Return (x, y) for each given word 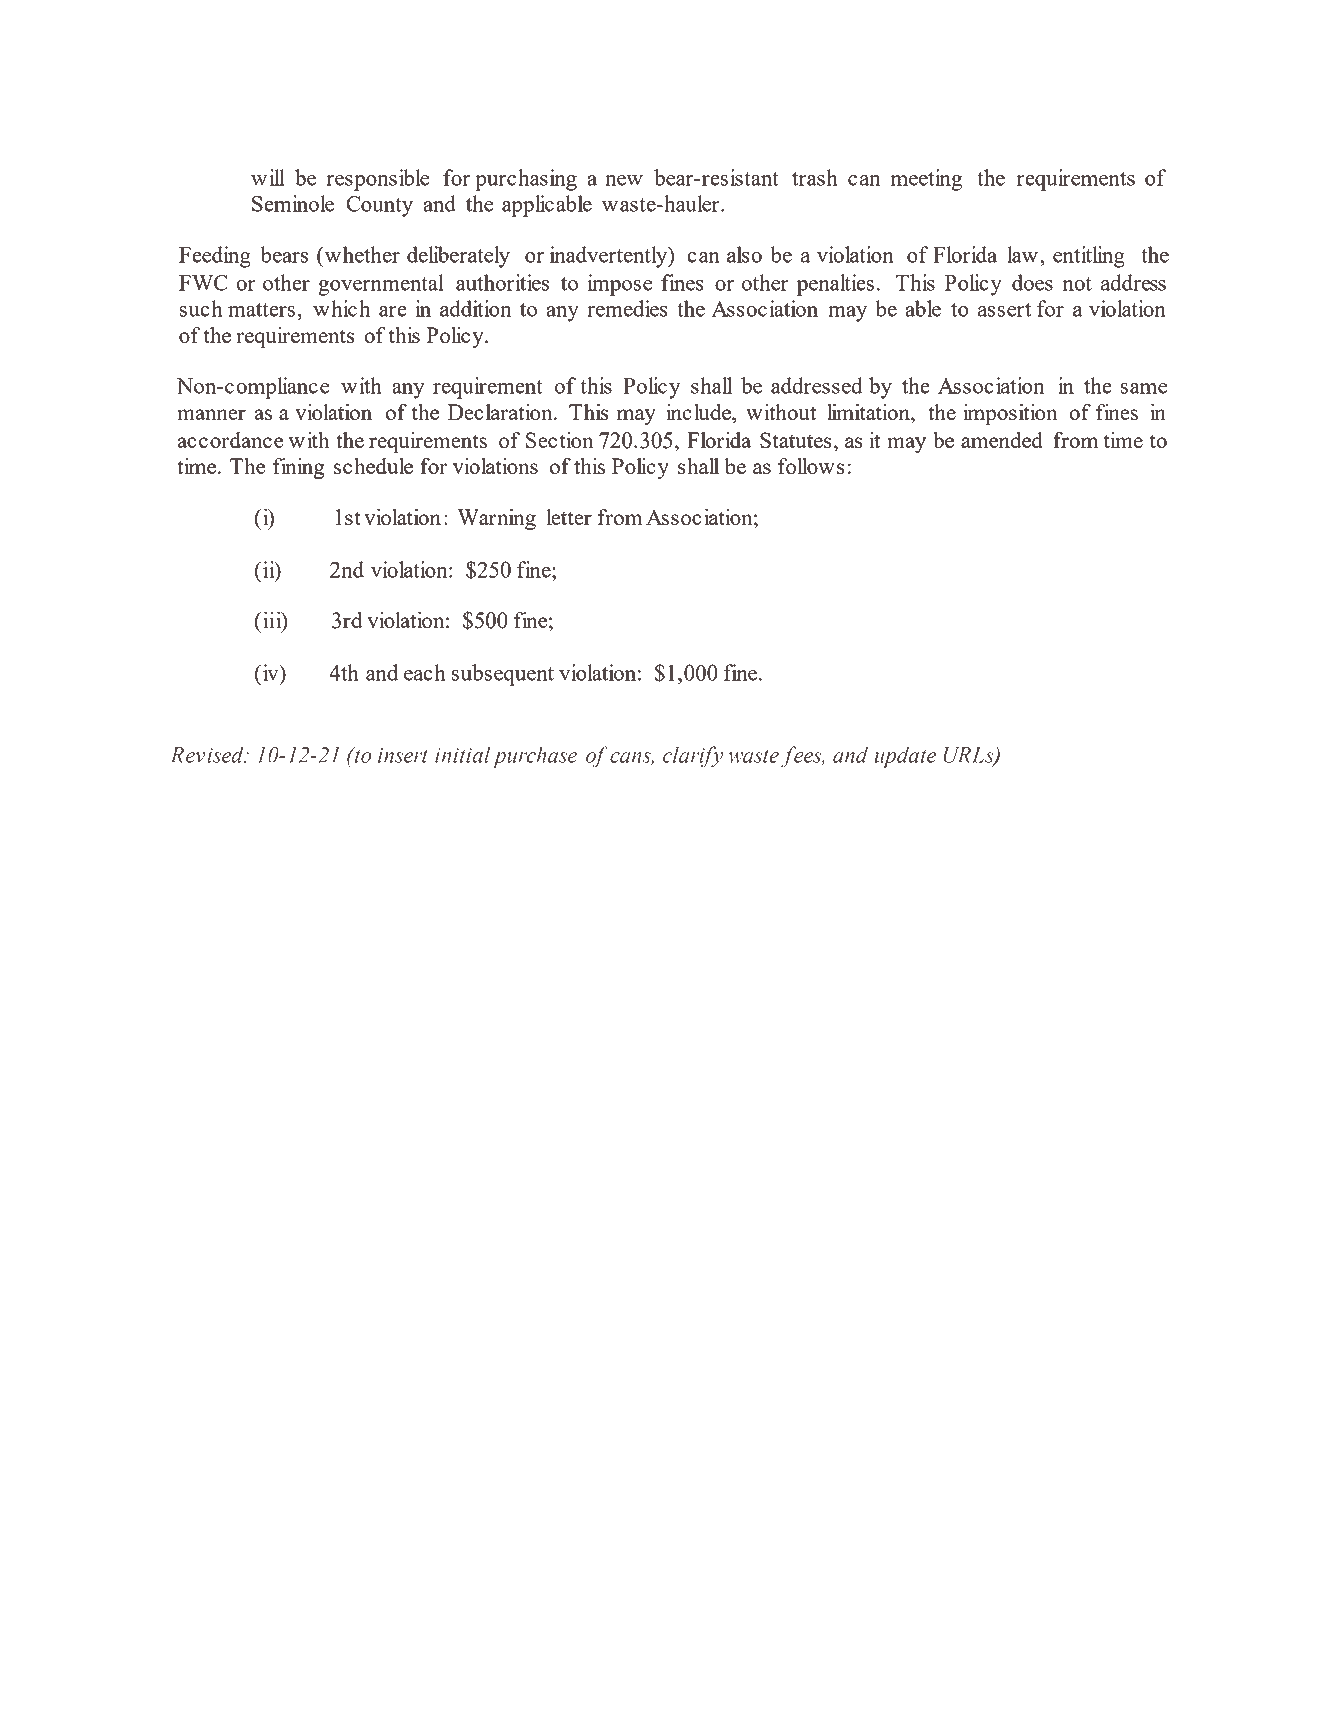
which (341, 308)
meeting (926, 180)
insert (403, 755)
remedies (627, 308)
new (624, 180)
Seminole (293, 203)
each (425, 672)
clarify (693, 757)
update (905, 757)
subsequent (503, 675)
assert (1004, 310)
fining (298, 468)
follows (811, 466)
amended (1002, 440)
